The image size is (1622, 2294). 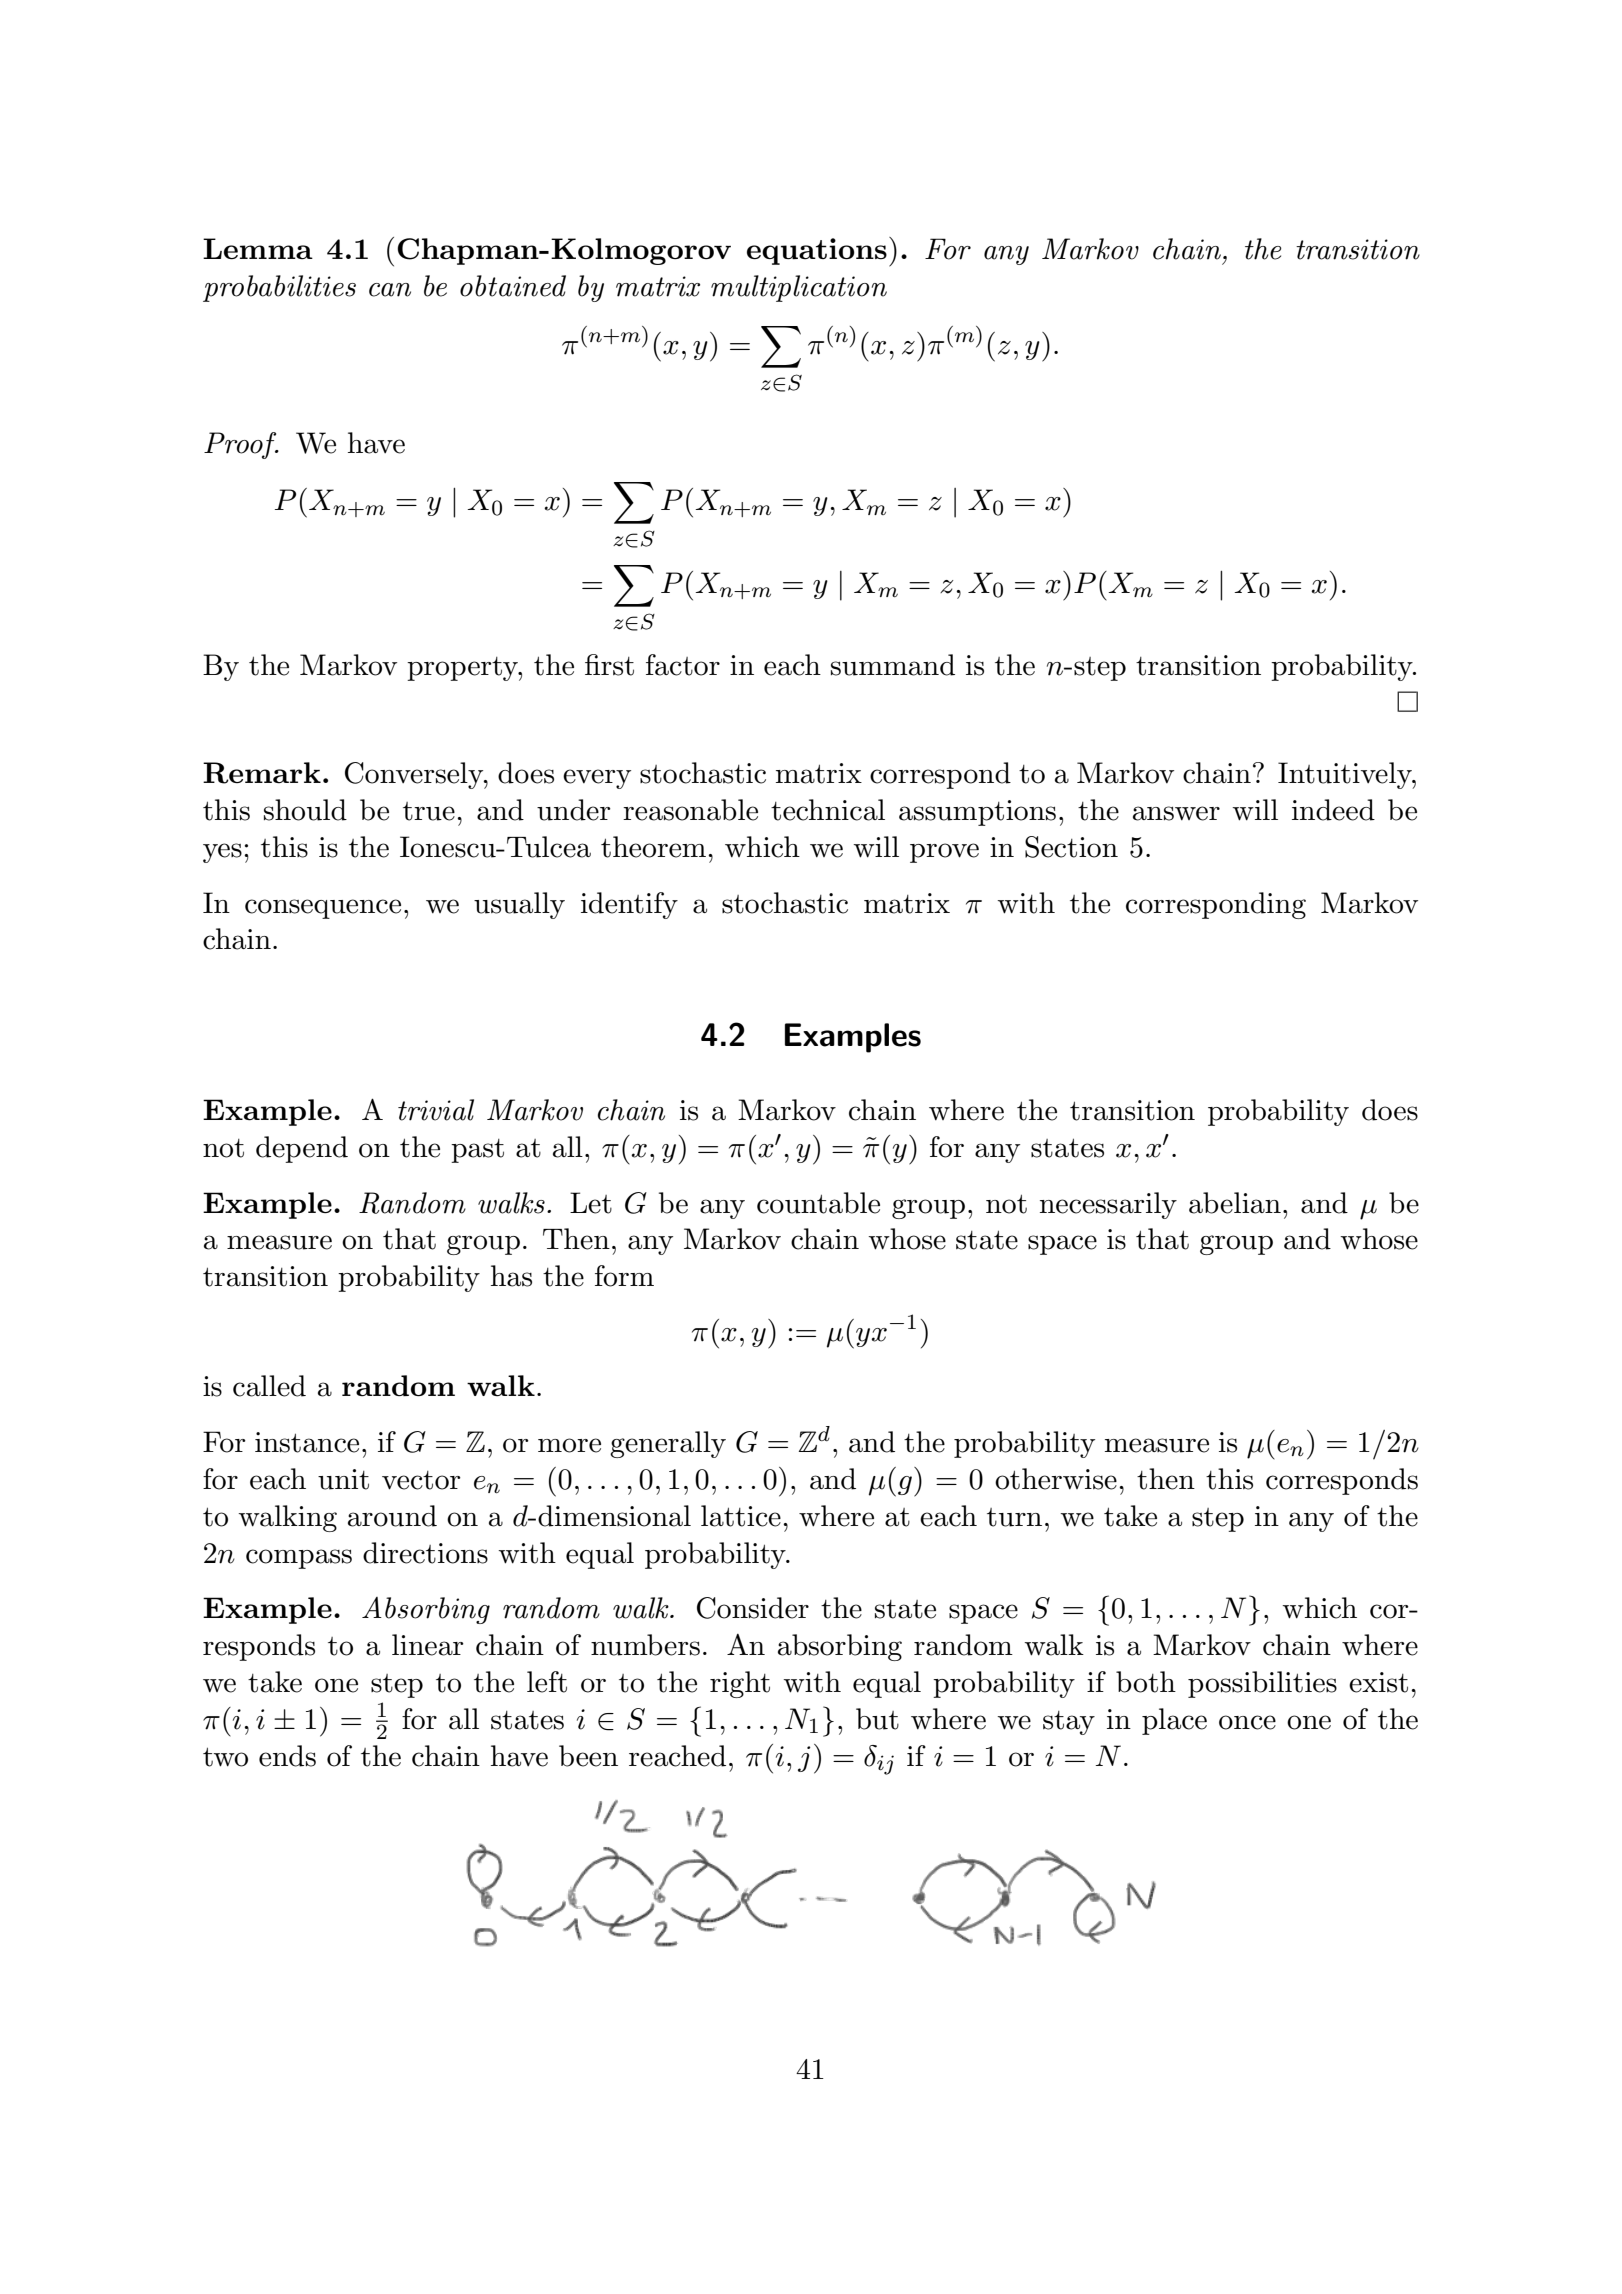 What do you see at coordinates (262, 773) in the screenshot?
I see `Remark` at bounding box center [262, 773].
